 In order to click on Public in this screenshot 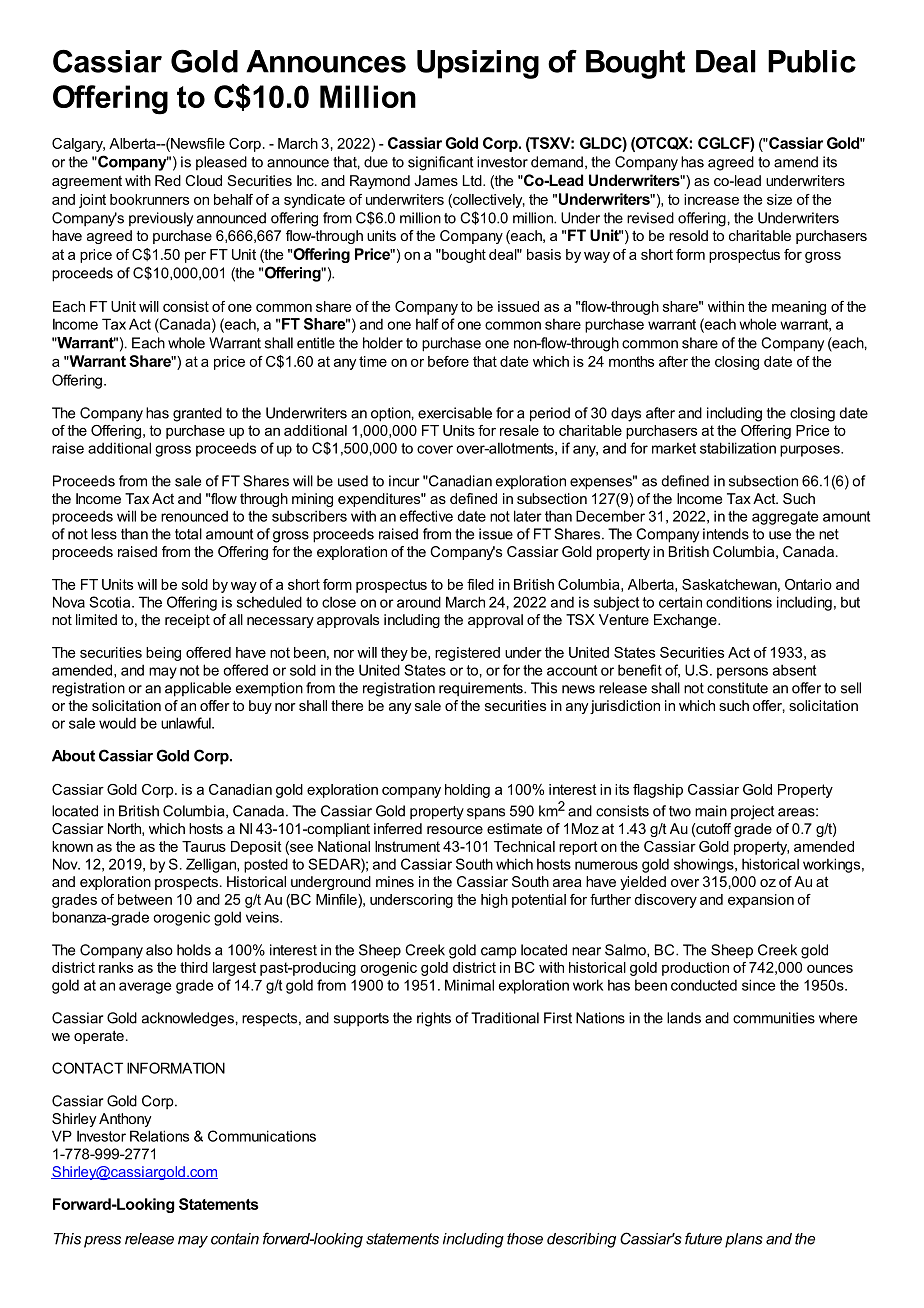, I will do `click(812, 61)`.
